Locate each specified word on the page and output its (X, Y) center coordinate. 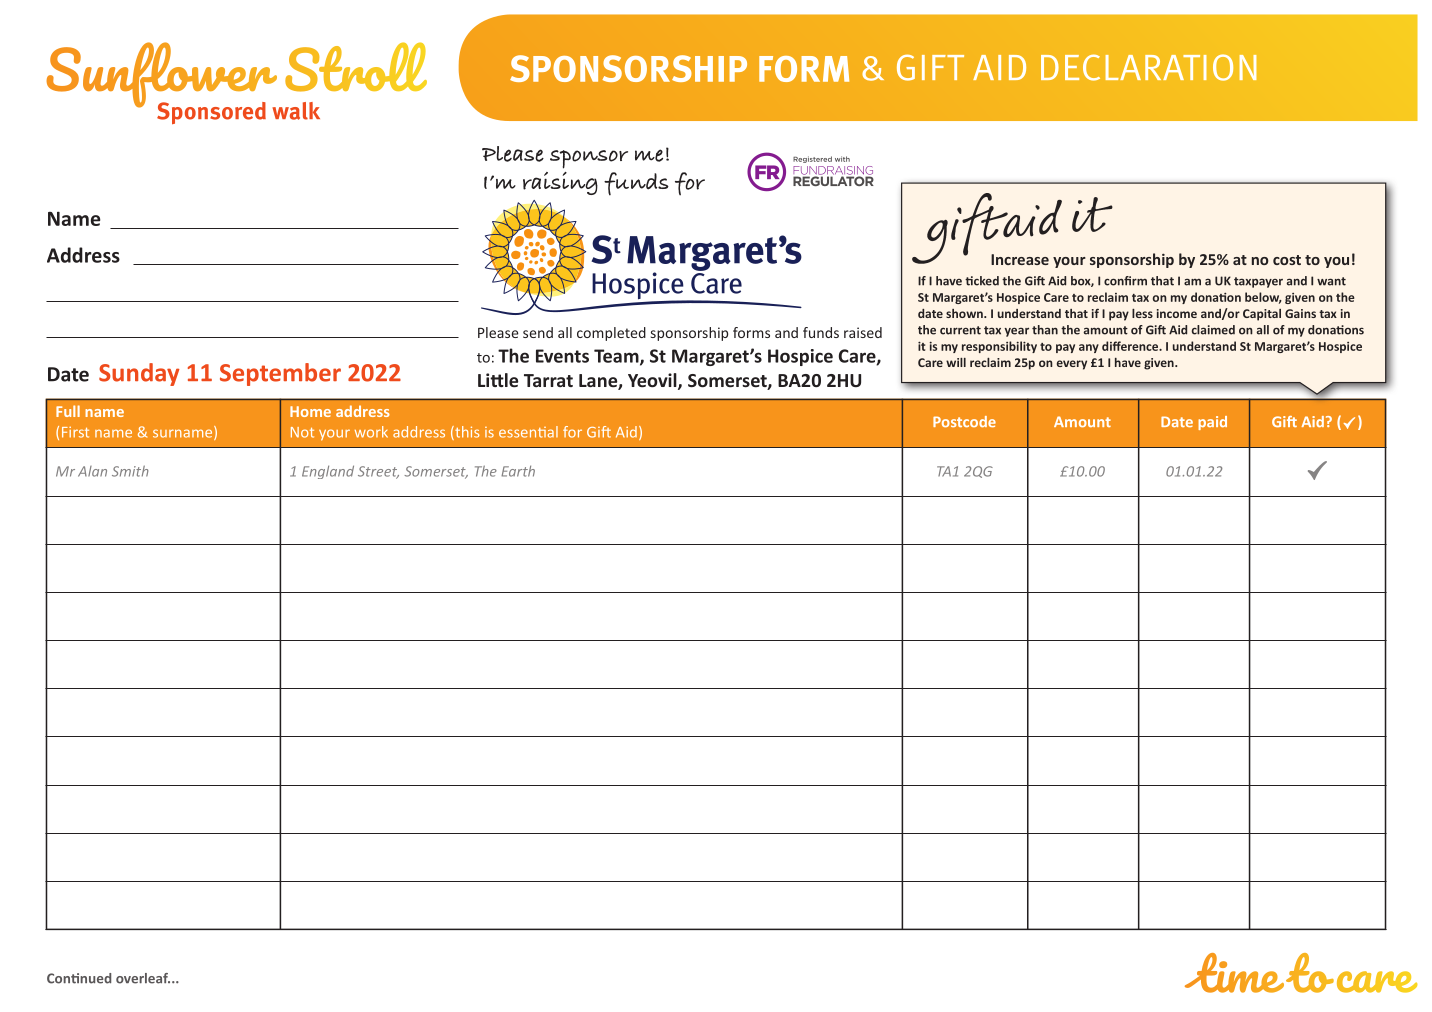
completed (611, 334)
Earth (518, 471)
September (280, 374)
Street (378, 472)
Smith (130, 471)
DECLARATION (1148, 67)
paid (1212, 423)
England (328, 472)
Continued (79, 978)
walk (296, 111)
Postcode (964, 421)
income (1177, 313)
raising (560, 183)
